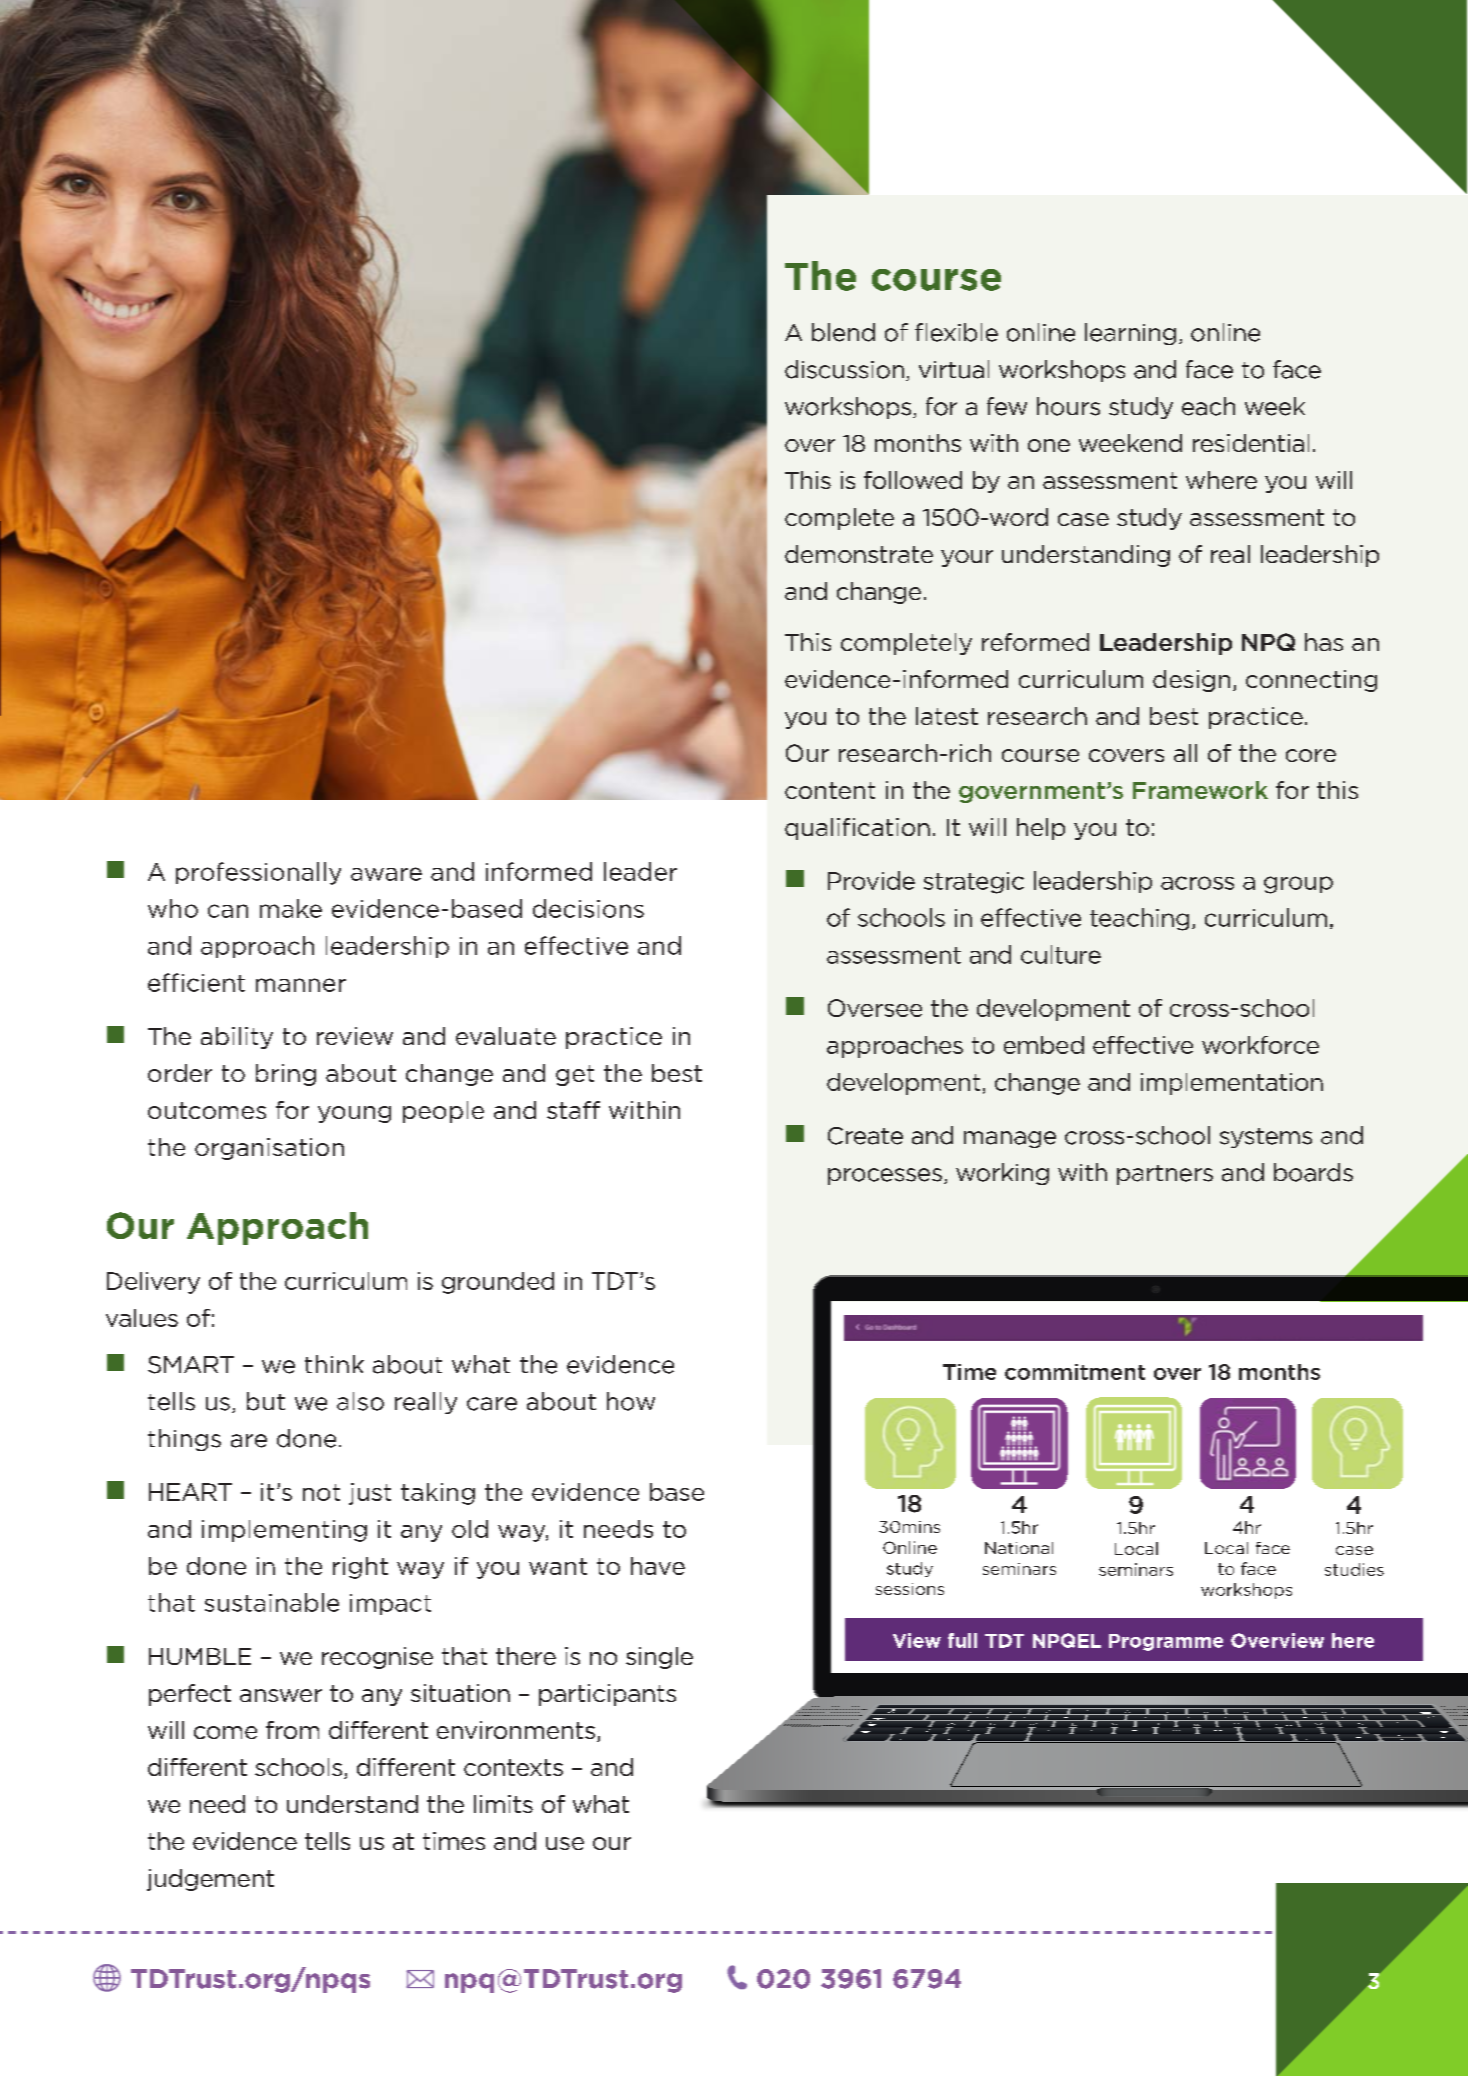  What do you see at coordinates (1166, 1642) in the screenshot?
I see `Programme` at bounding box center [1166, 1642].
